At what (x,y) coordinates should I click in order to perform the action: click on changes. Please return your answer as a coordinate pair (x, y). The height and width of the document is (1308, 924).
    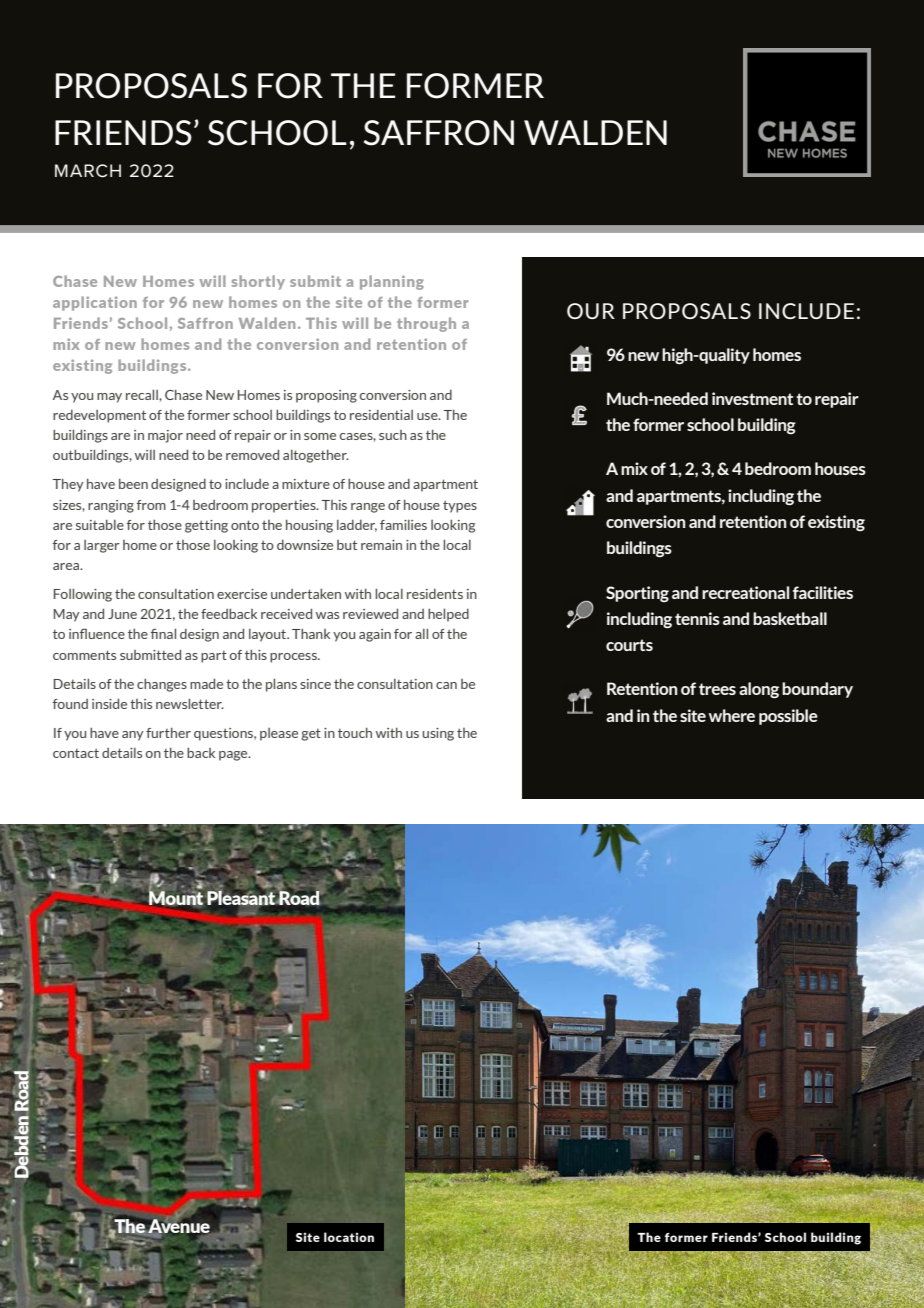
    Looking at the image, I should click on (162, 685).
